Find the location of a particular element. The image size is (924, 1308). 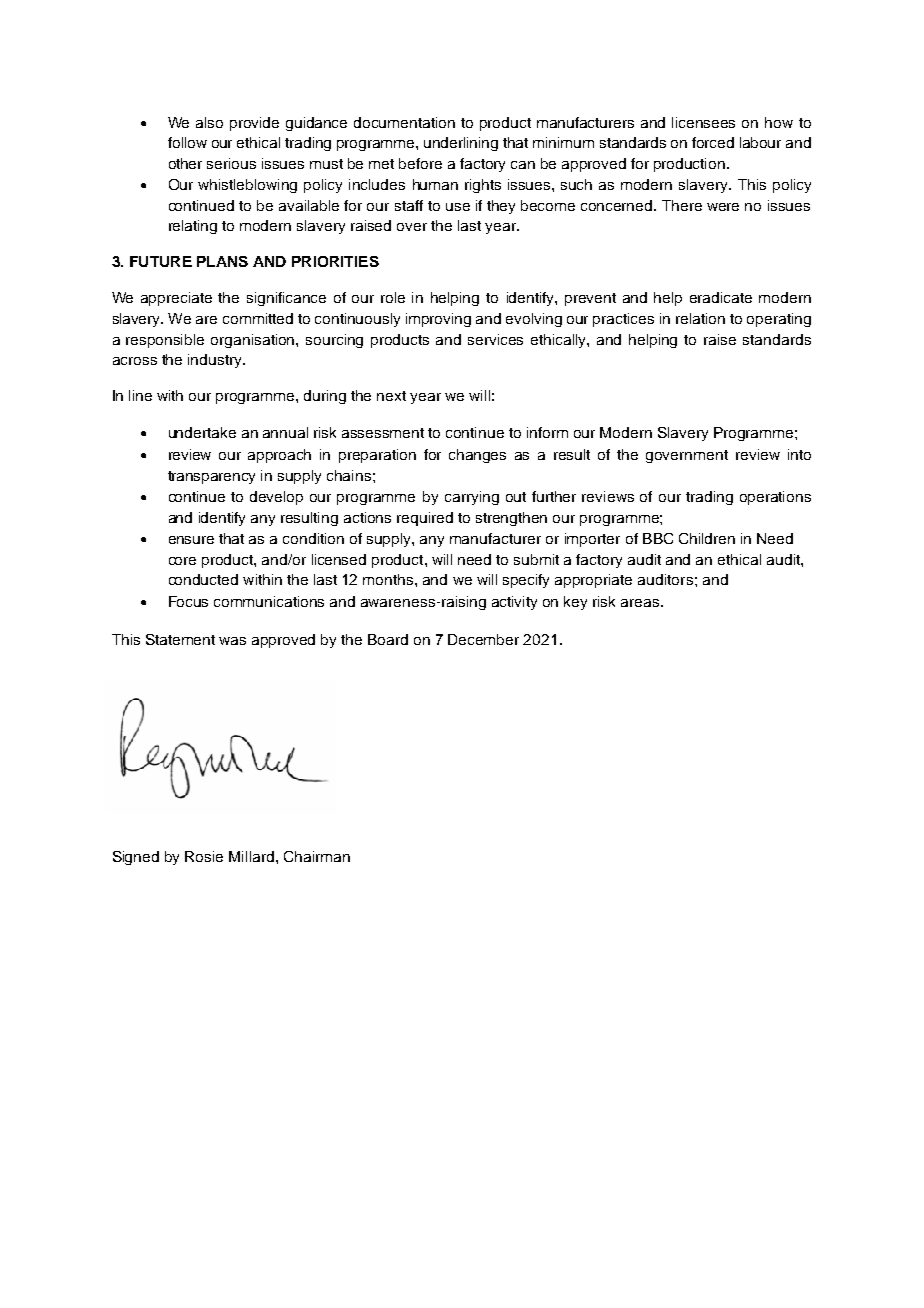

transparency is located at coordinates (211, 477).
